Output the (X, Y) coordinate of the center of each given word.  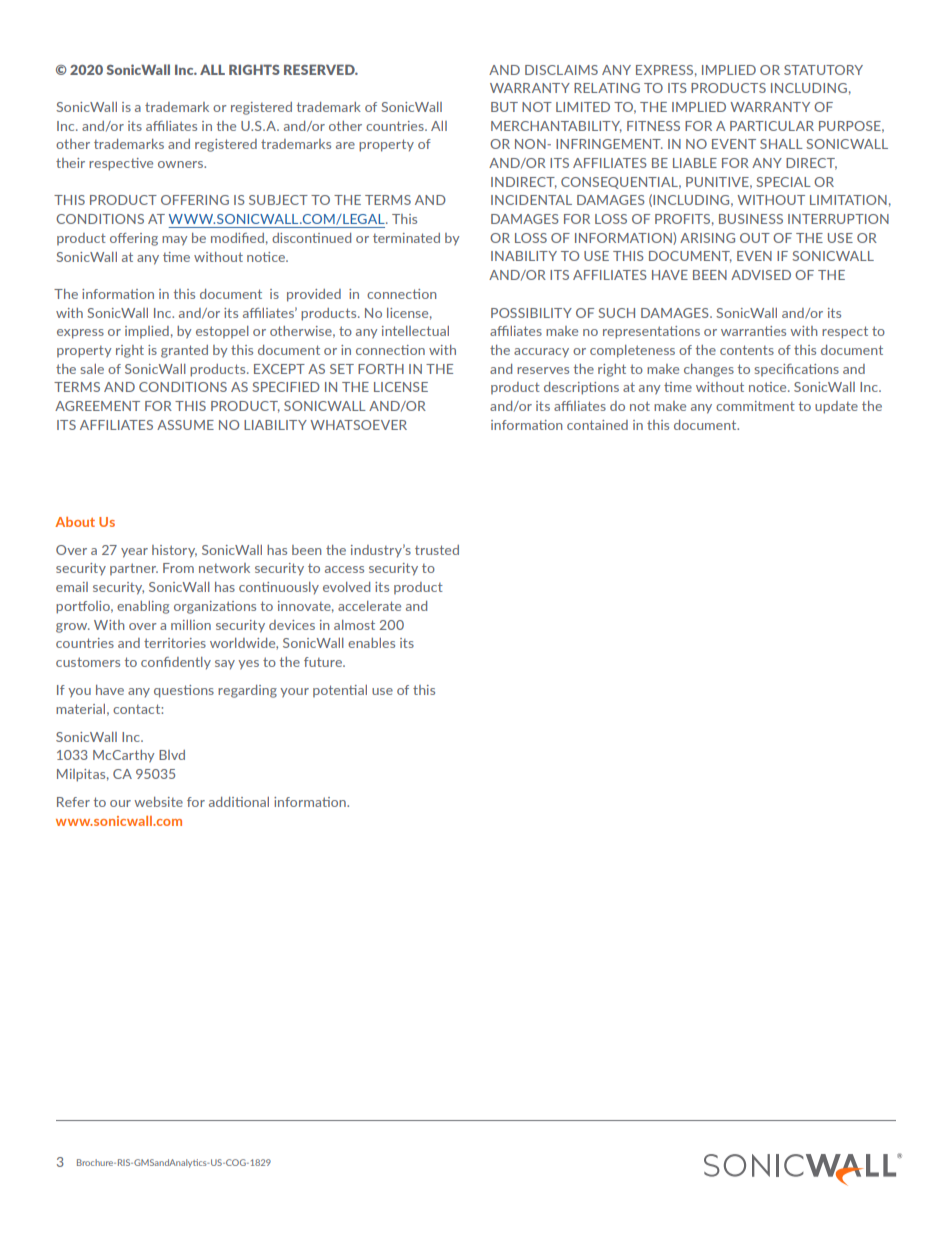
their (70, 163)
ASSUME (185, 425)
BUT (504, 107)
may (174, 241)
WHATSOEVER (358, 425)
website (158, 802)
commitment (755, 406)
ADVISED (761, 275)
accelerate (369, 606)
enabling (143, 607)
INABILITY (524, 256)
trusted (437, 550)
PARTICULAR (772, 126)
